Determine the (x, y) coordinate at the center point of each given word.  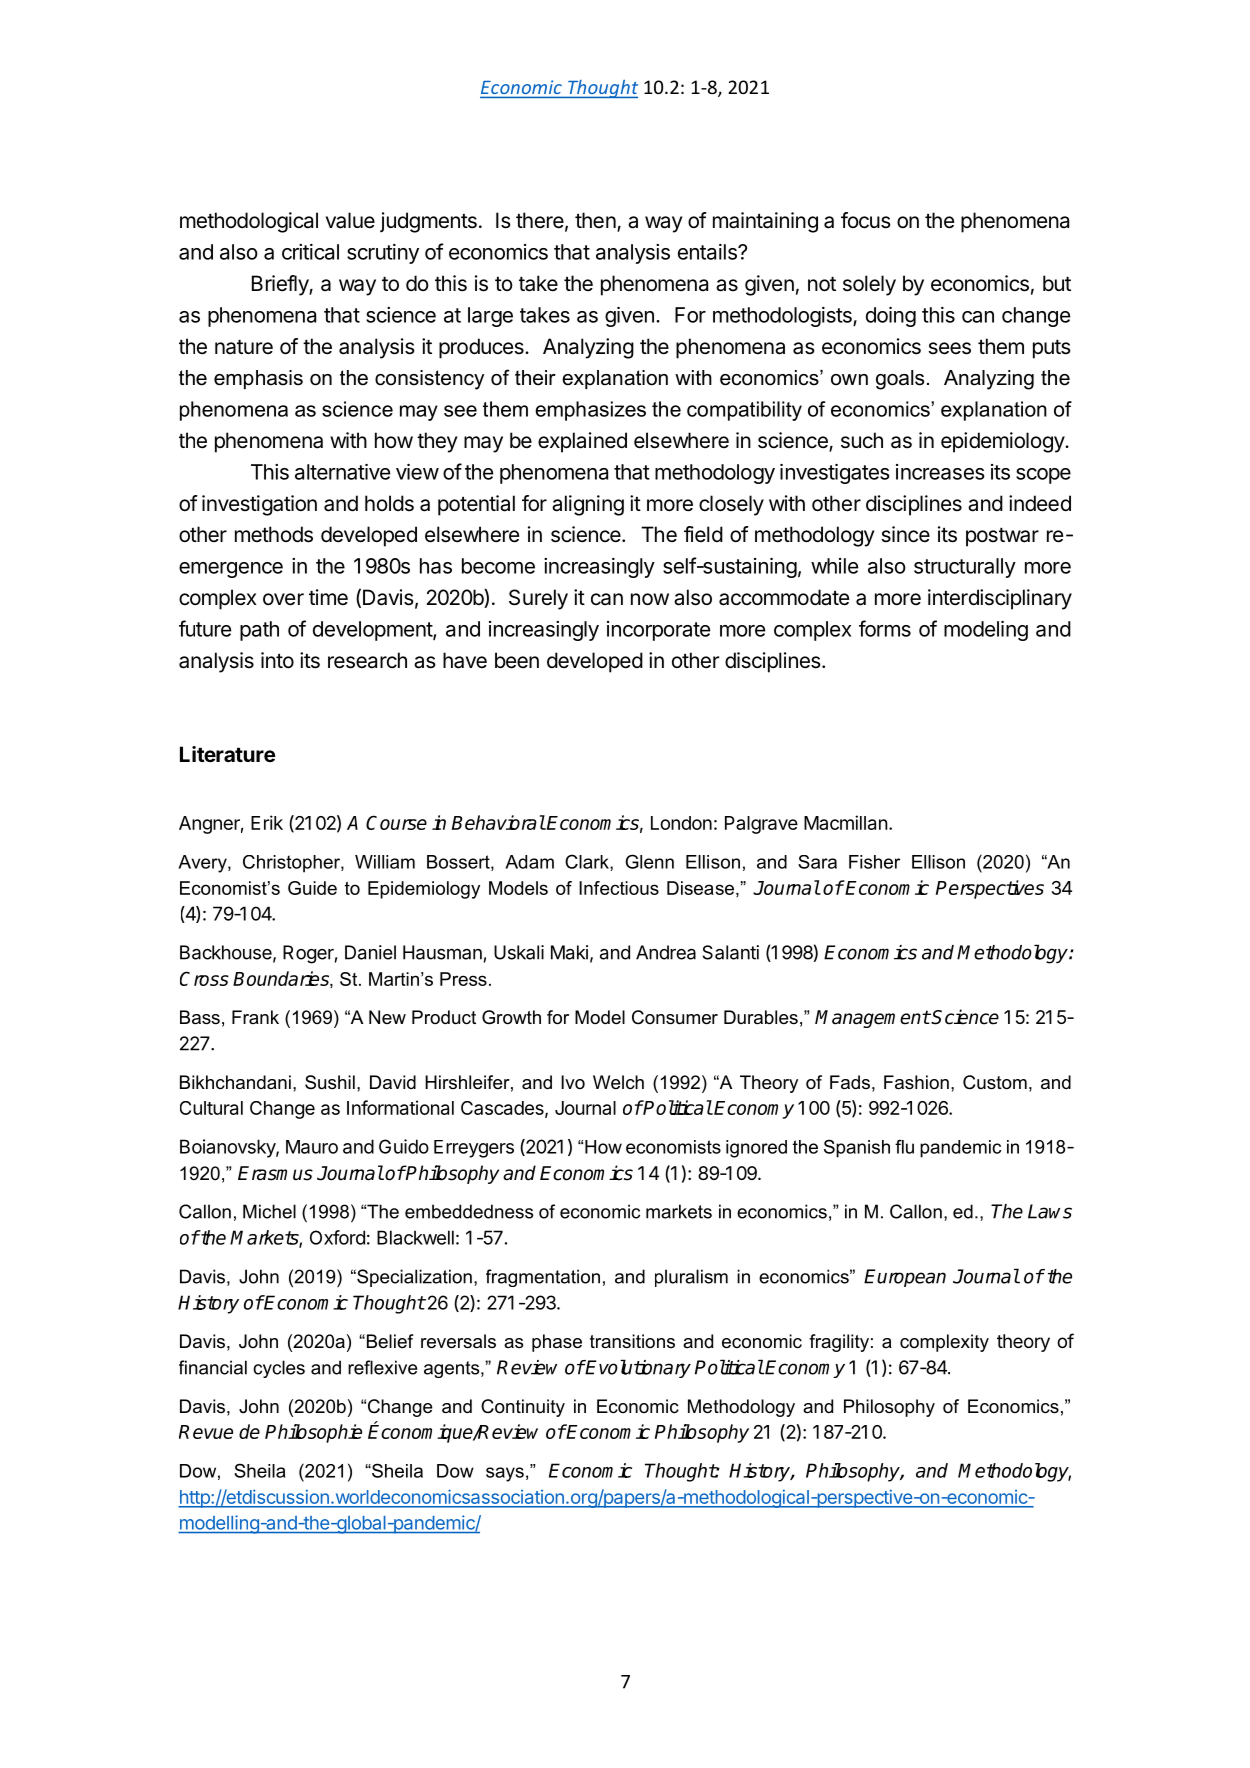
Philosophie (313, 1433)
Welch (618, 1082)
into (277, 660)
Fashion (916, 1082)
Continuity (523, 1408)
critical (310, 252)
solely (869, 285)
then (595, 220)
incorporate (658, 631)
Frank (255, 1017)
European (905, 1278)
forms (885, 628)
